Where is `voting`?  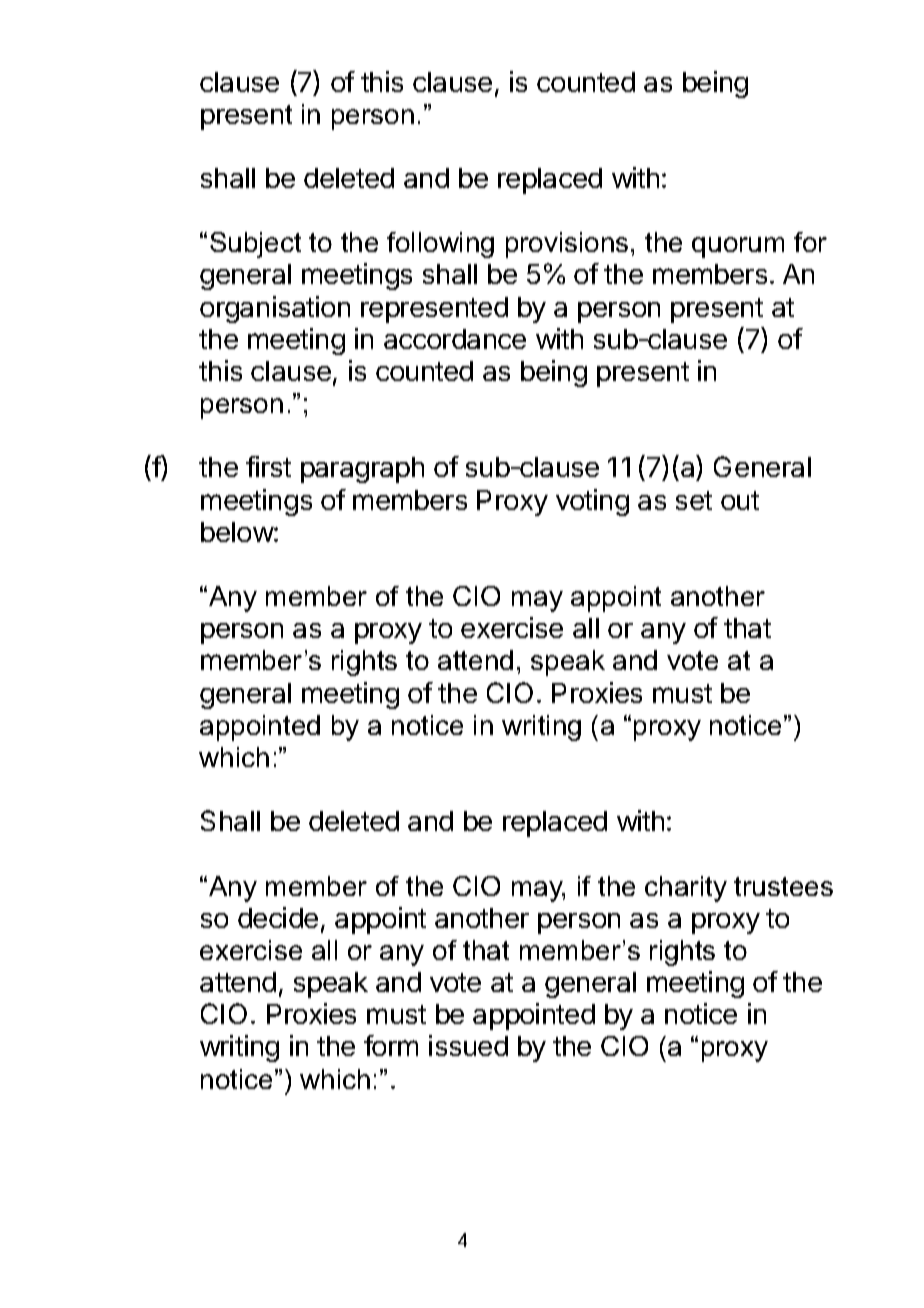
voting is located at coordinates (592, 502).
